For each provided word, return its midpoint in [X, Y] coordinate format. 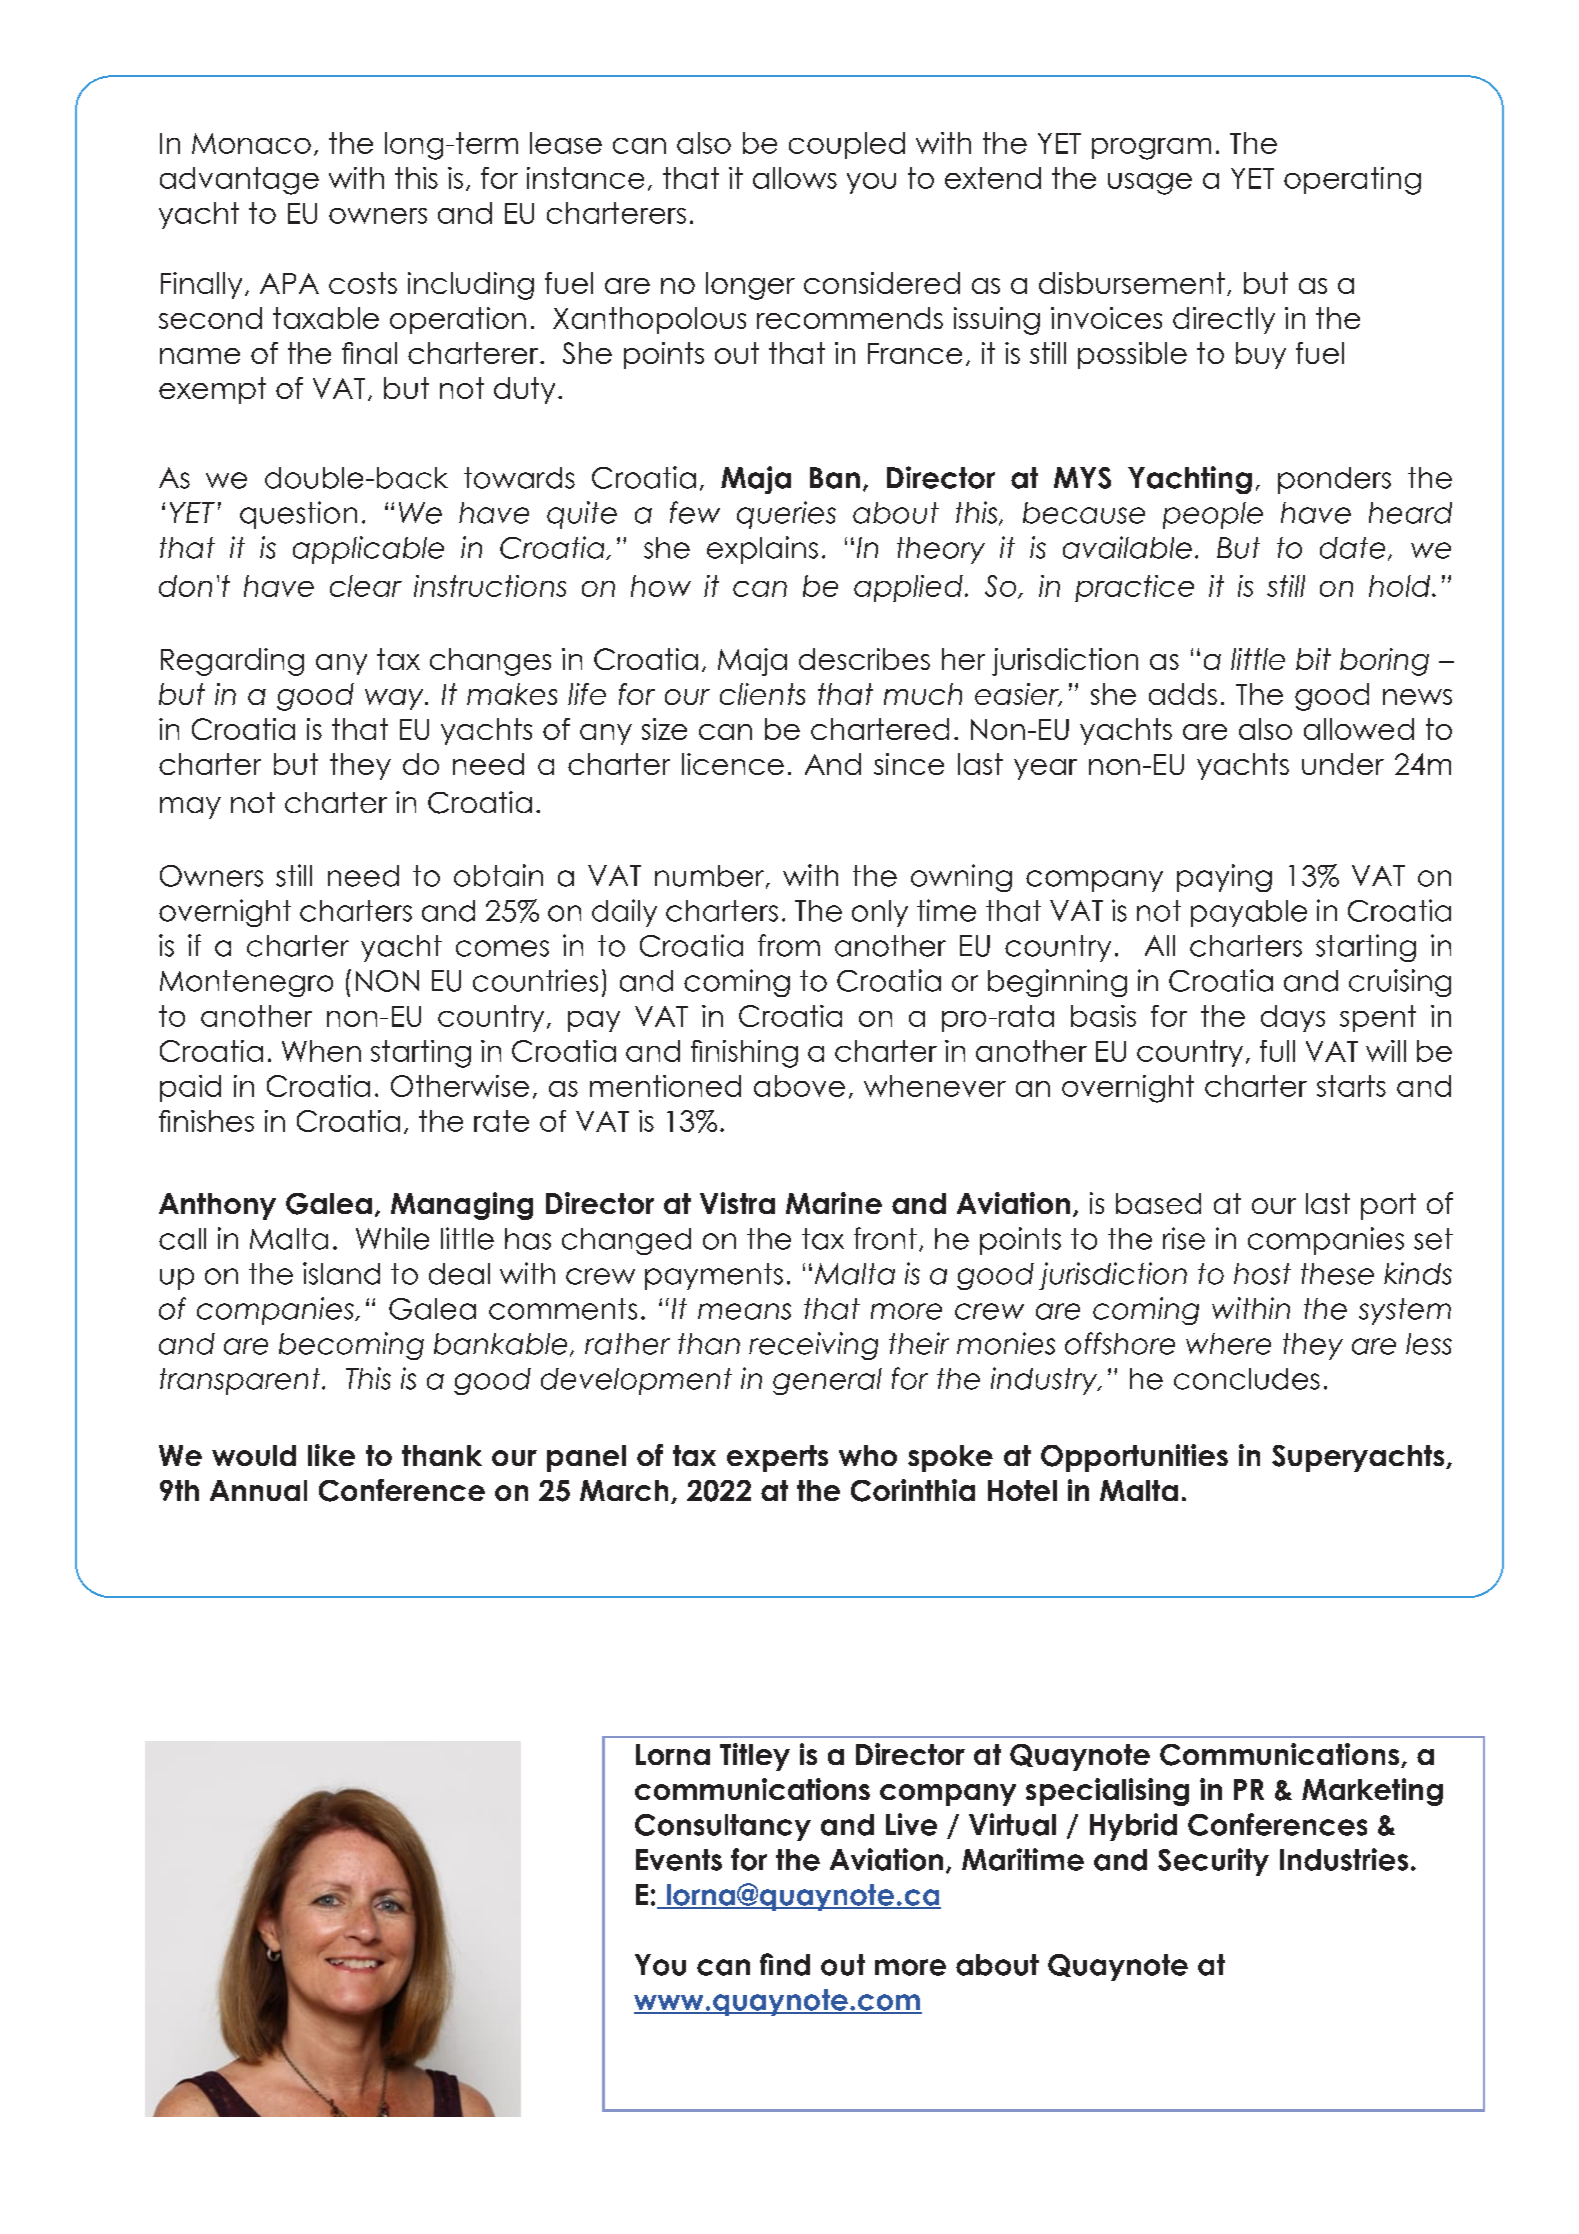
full [1277, 1051]
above [799, 1086]
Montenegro [246, 983]
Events [679, 1860]
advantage [239, 181]
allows [795, 178]
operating [1352, 181]
